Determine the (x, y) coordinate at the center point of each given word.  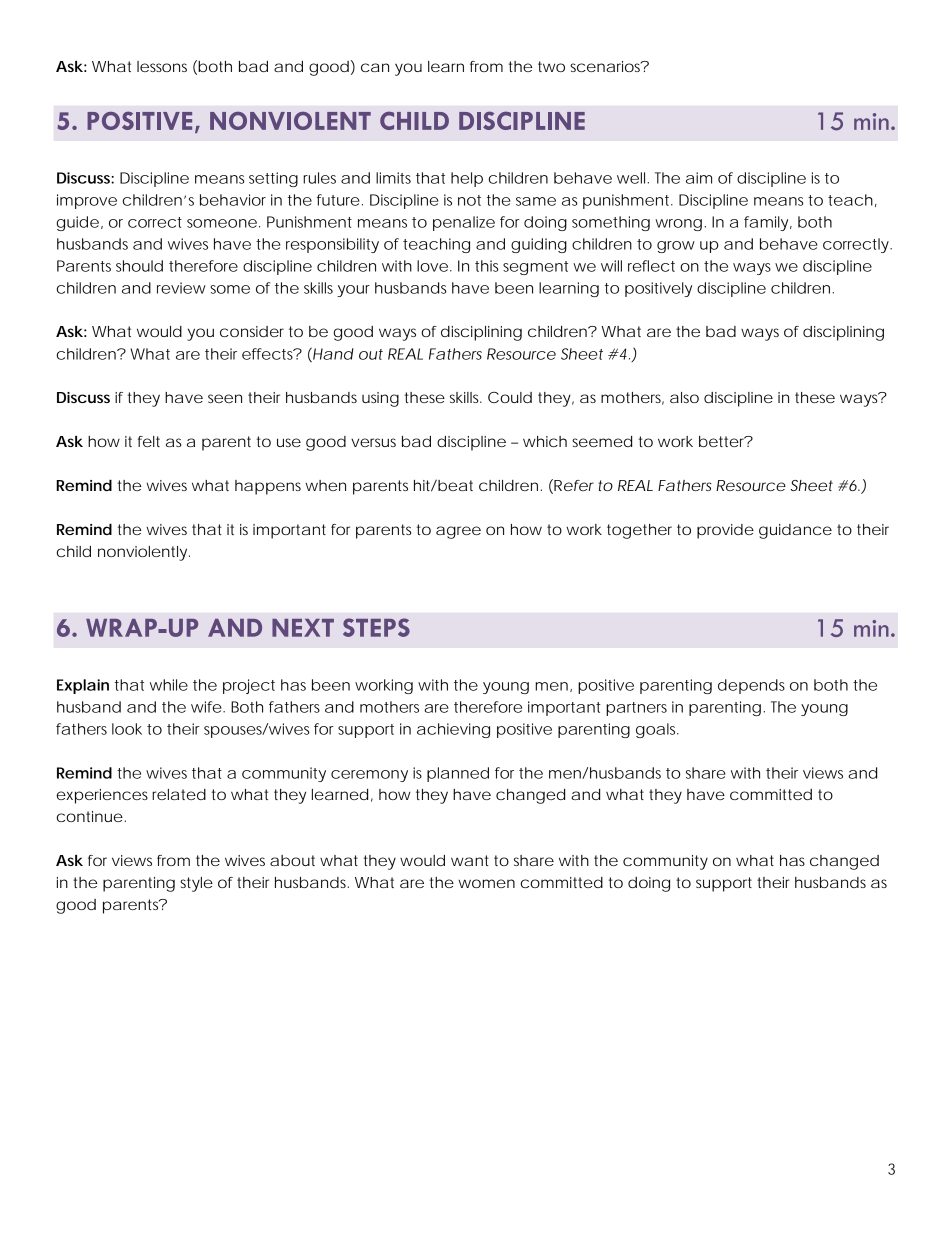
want (470, 860)
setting (273, 179)
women (486, 883)
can (375, 67)
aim (699, 178)
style (196, 884)
